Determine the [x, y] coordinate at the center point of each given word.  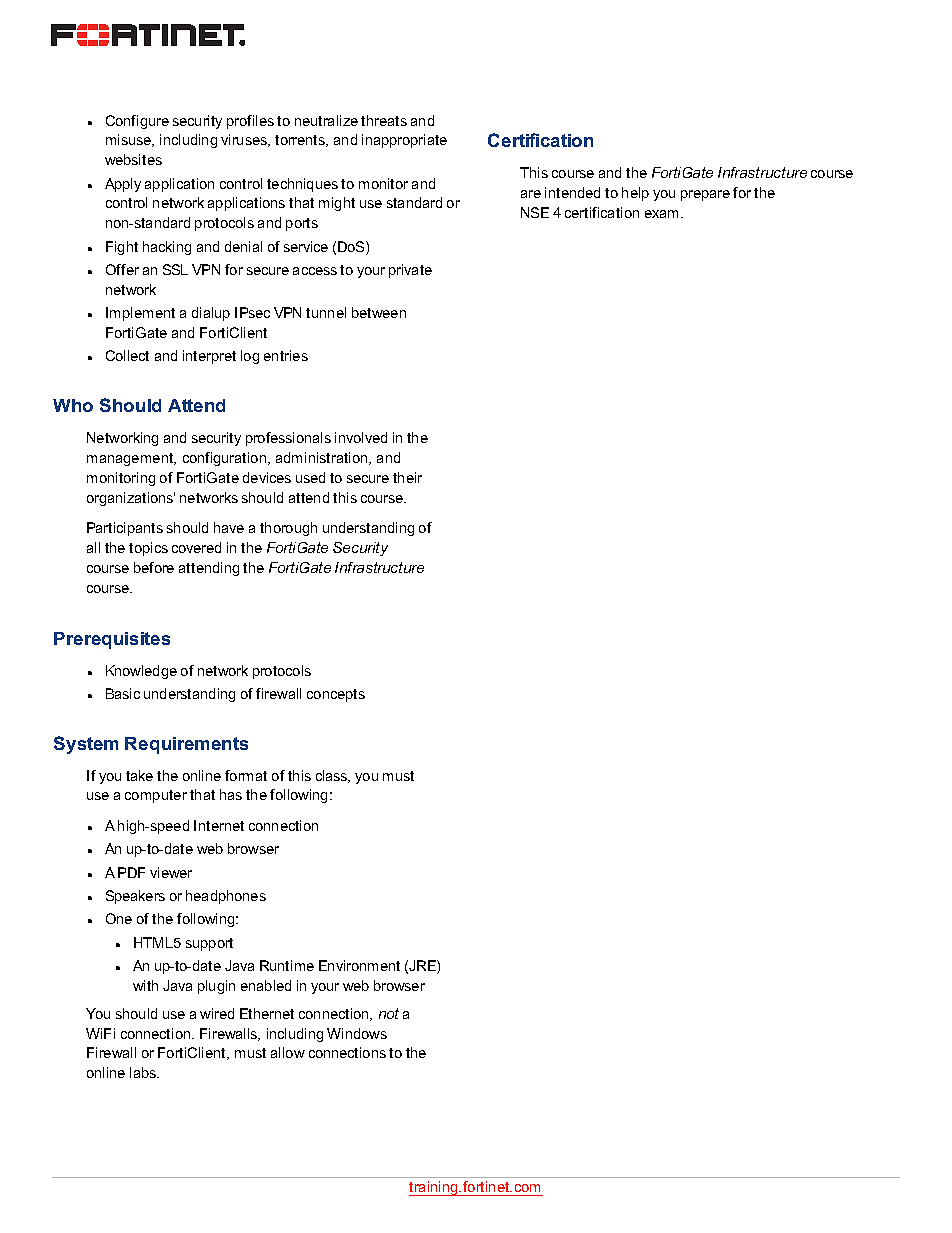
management [131, 459]
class [333, 776]
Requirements [186, 745]
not [389, 1013]
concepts [336, 695]
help [635, 194]
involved [361, 437]
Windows [357, 1033]
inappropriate [404, 141]
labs [144, 1072]
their [407, 477]
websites [133, 159]
